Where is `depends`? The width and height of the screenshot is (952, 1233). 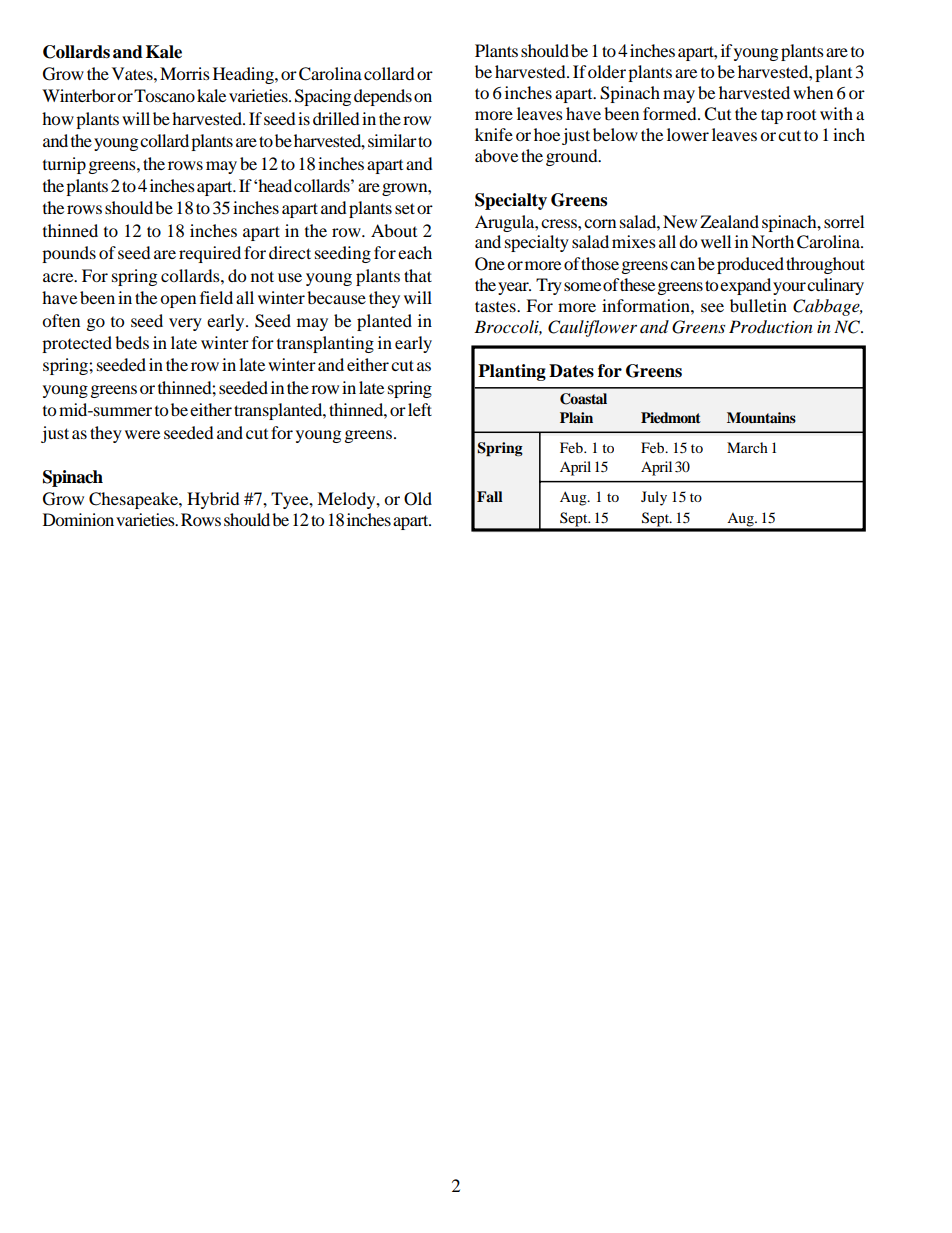 depends is located at coordinates (383, 97).
